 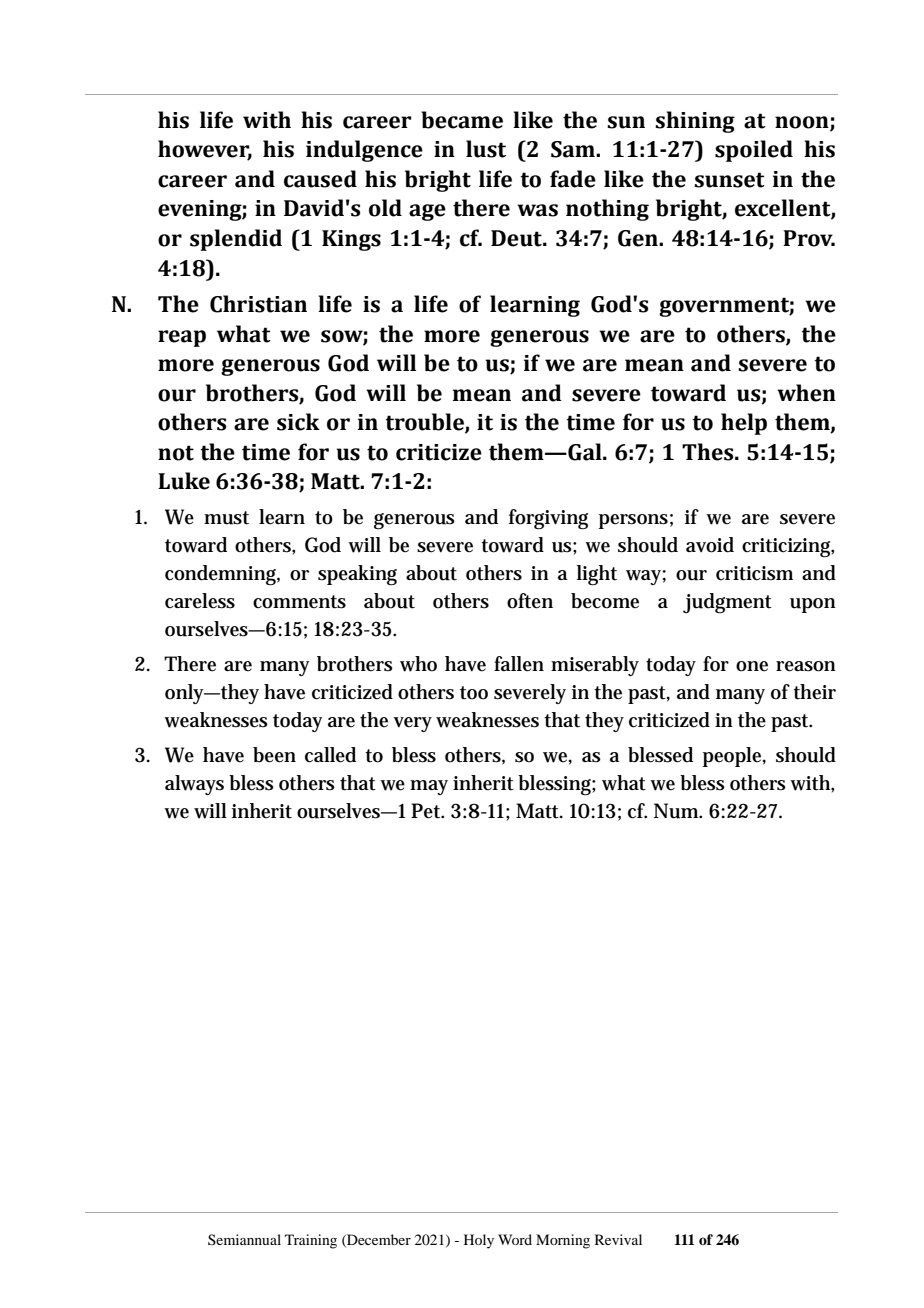 I want to click on Num, so click(x=678, y=811).
